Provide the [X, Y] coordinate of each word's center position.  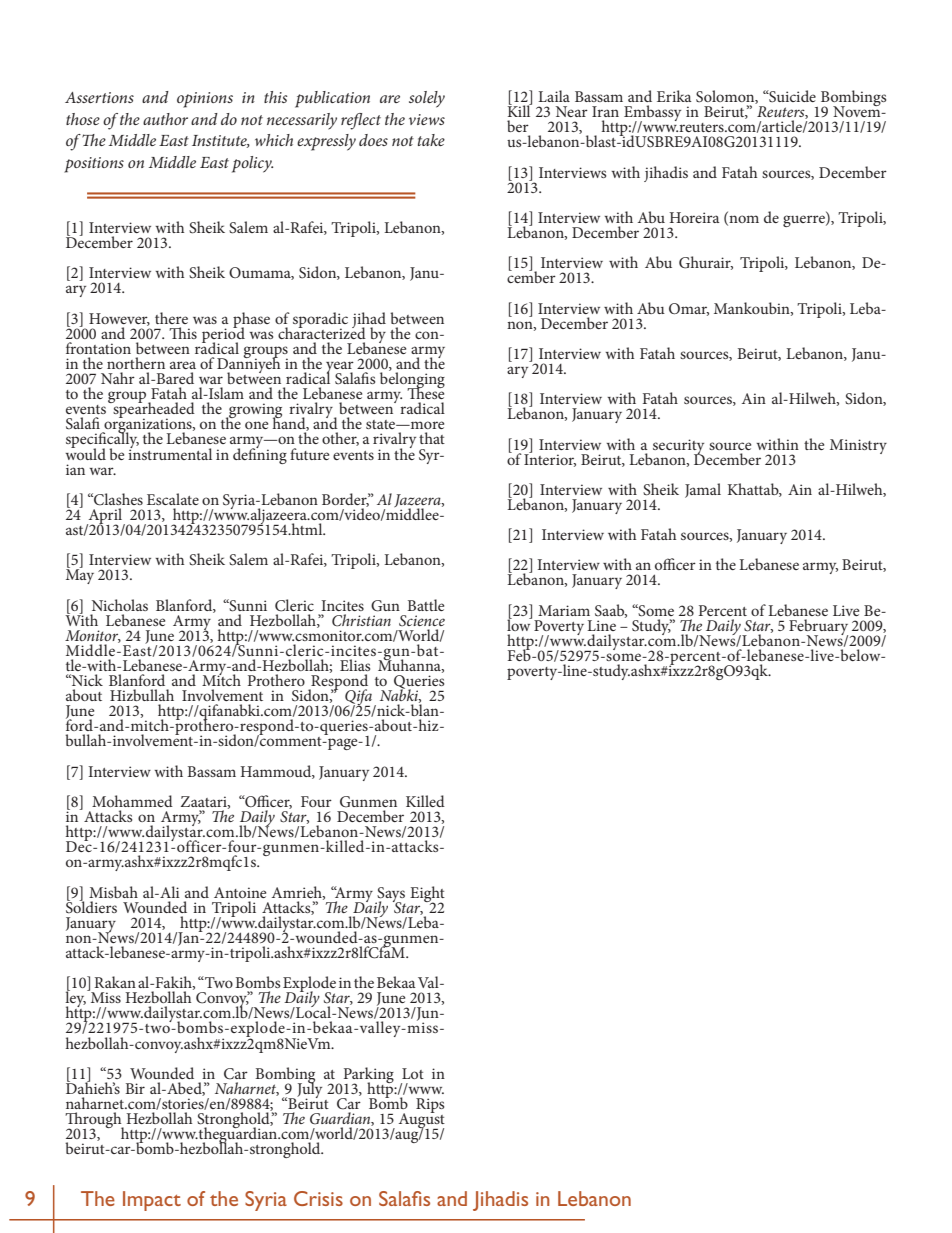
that [432, 438]
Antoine [240, 892]
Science [422, 620]
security [678, 447]
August [422, 1121]
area [183, 365]
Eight [427, 895]
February [820, 628]
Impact [152, 1201]
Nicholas [120, 605]
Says [390, 895]
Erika [674, 96]
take [431, 140]
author [165, 119]
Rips [430, 1105]
